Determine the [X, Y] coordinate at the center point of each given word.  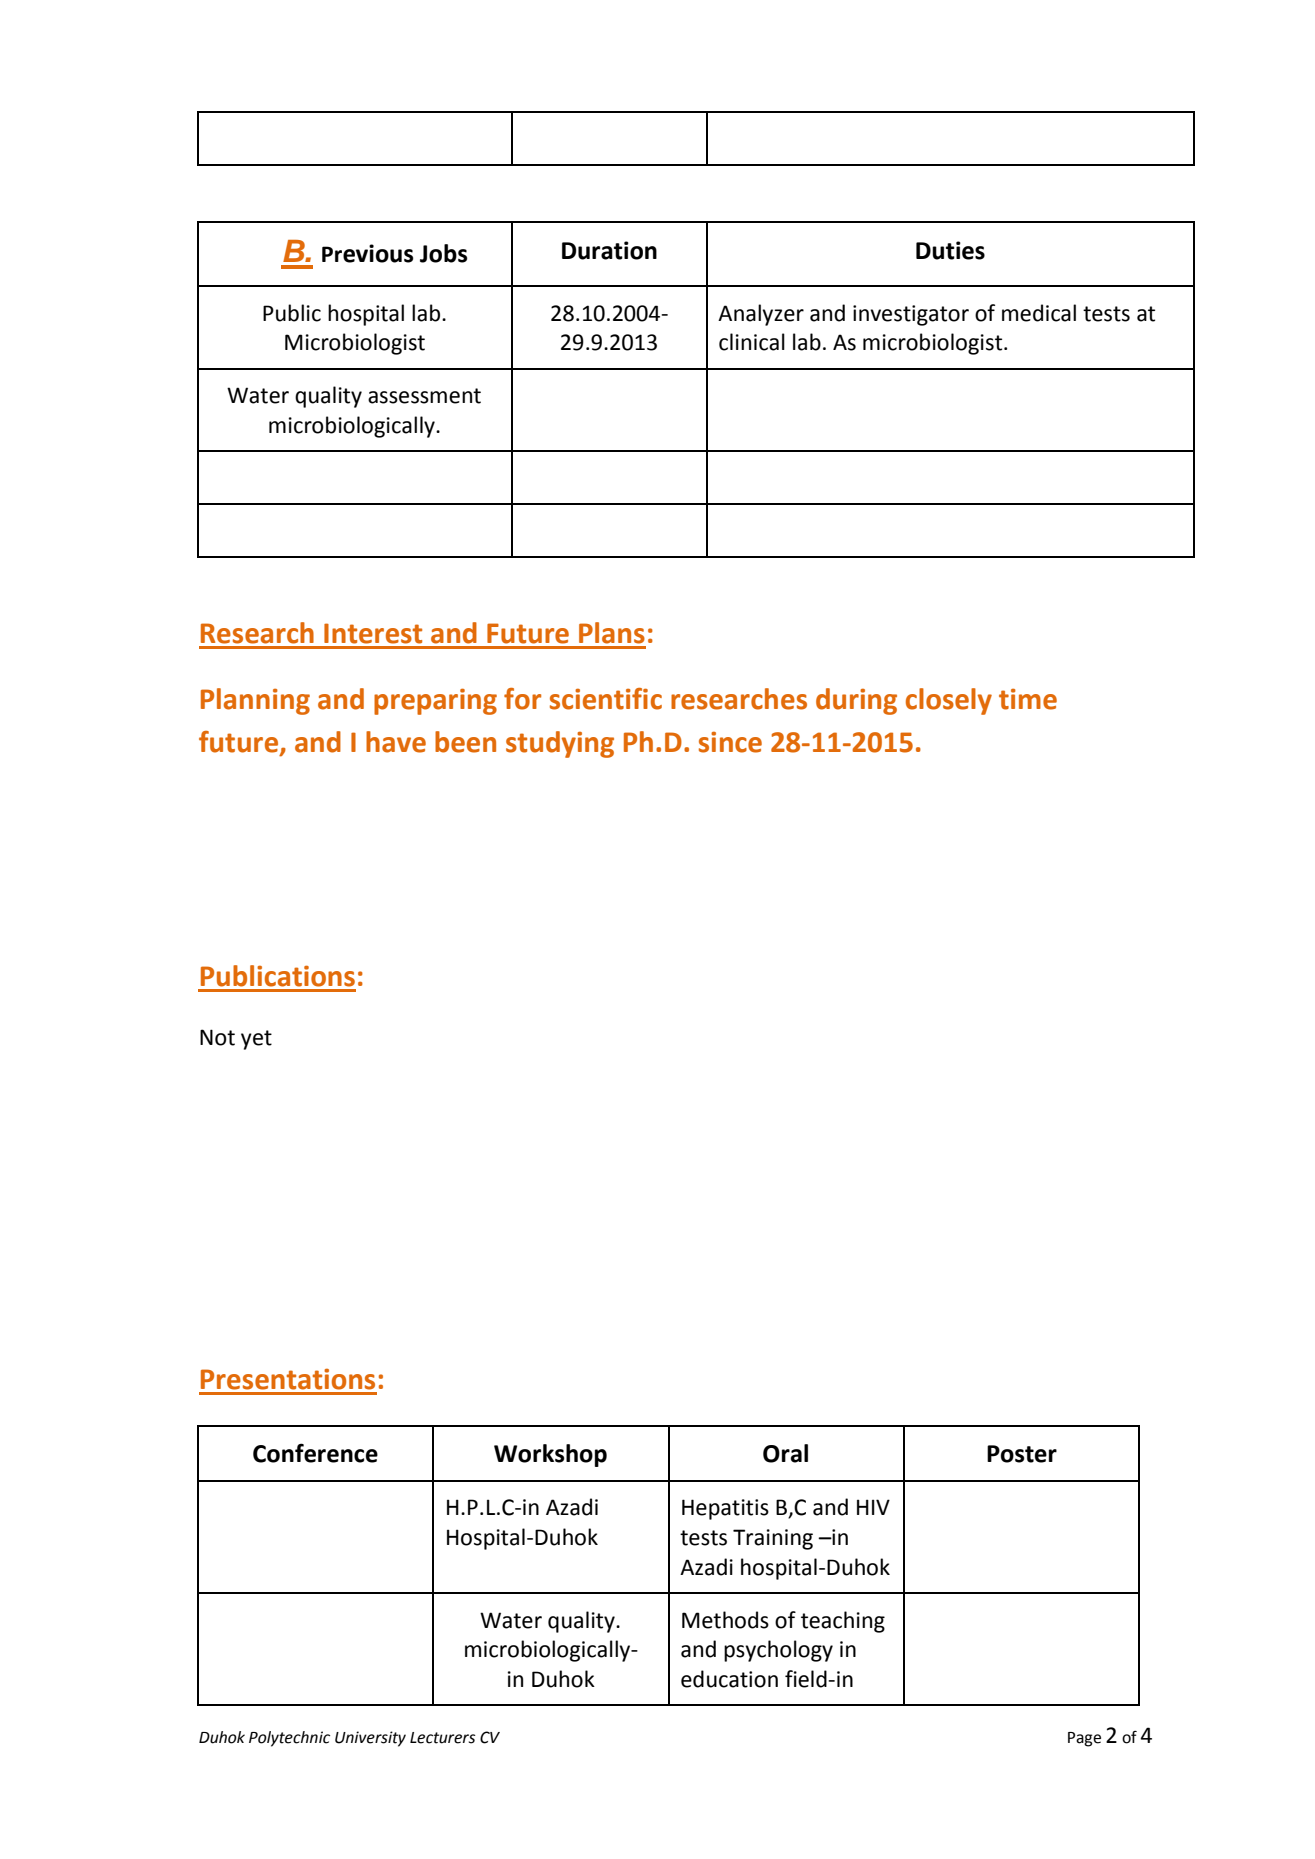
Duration [609, 250]
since [730, 742]
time [1028, 699]
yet [256, 1040]
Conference [315, 1453]
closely [949, 701]
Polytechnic [289, 1739]
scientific [606, 699]
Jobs [443, 253]
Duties [950, 250]
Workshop [550, 1455]
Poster [1022, 1454]
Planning [255, 701]
